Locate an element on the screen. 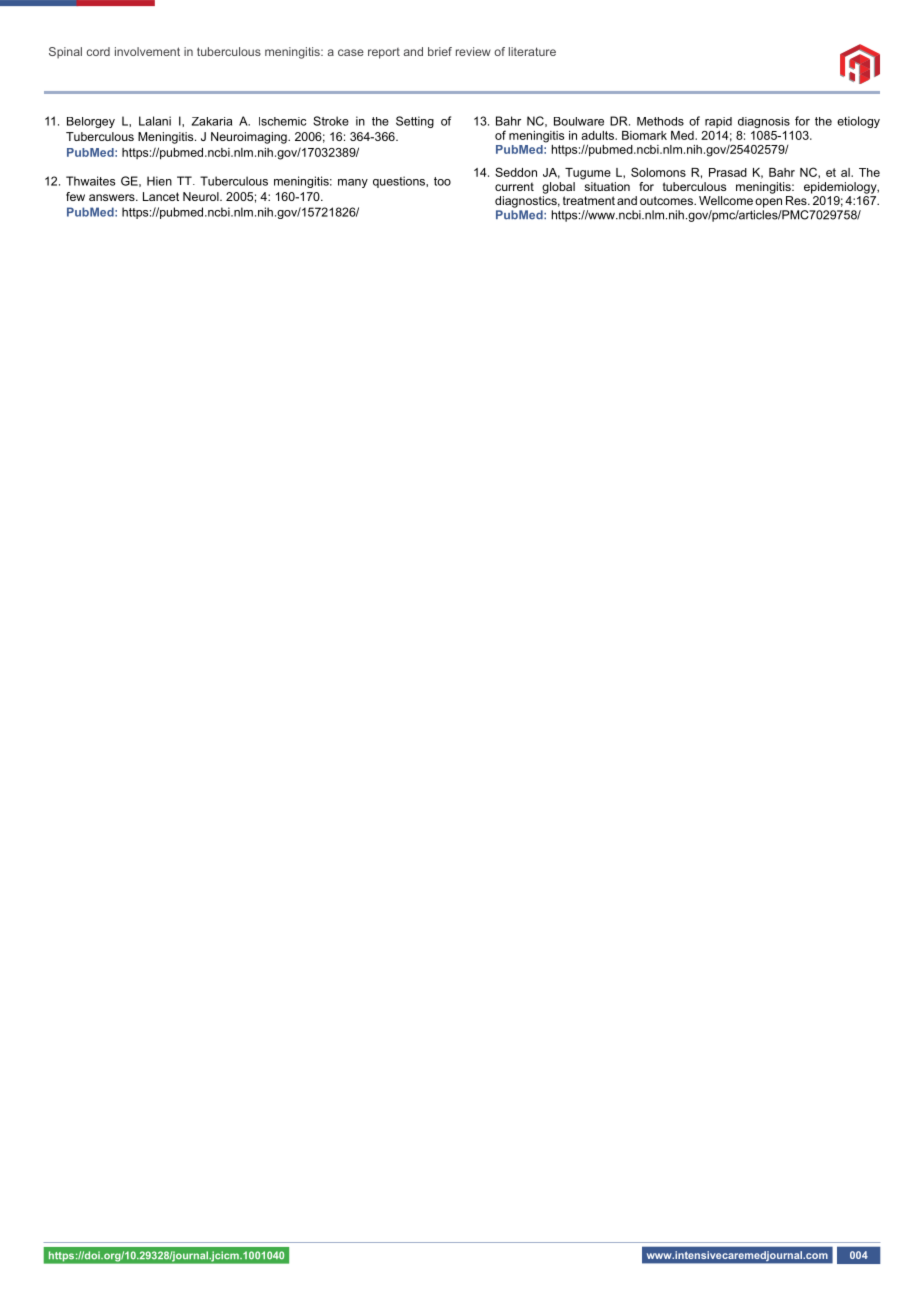 Image resolution: width=924 pixels, height=1308 pixels. Zakaria is located at coordinates (212, 121).
